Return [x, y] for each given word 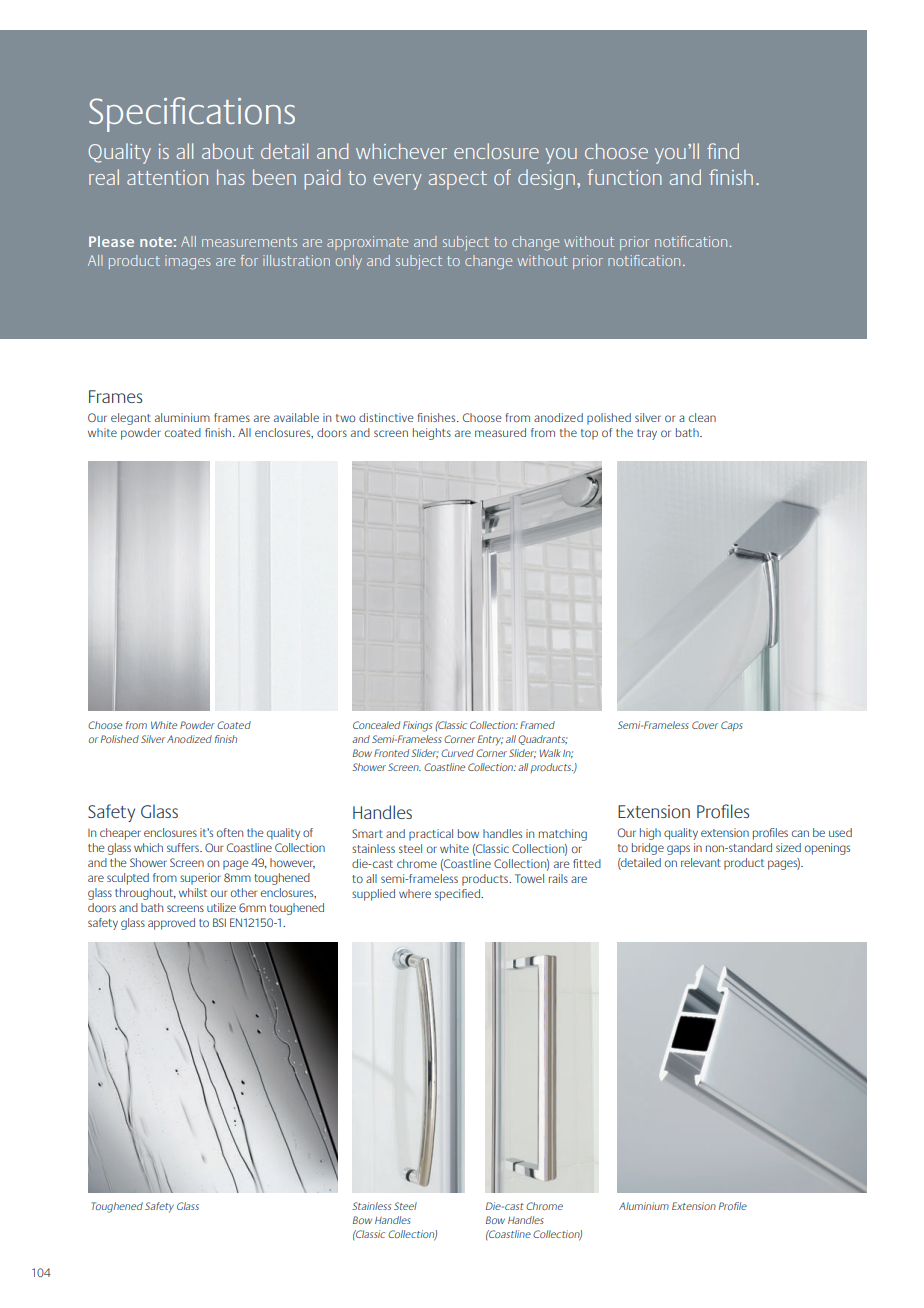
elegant [131, 419]
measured [500, 432]
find [723, 151]
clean [702, 417]
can [800, 833]
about [228, 151]
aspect [458, 180]
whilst [193, 892]
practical [431, 835]
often [230, 832]
